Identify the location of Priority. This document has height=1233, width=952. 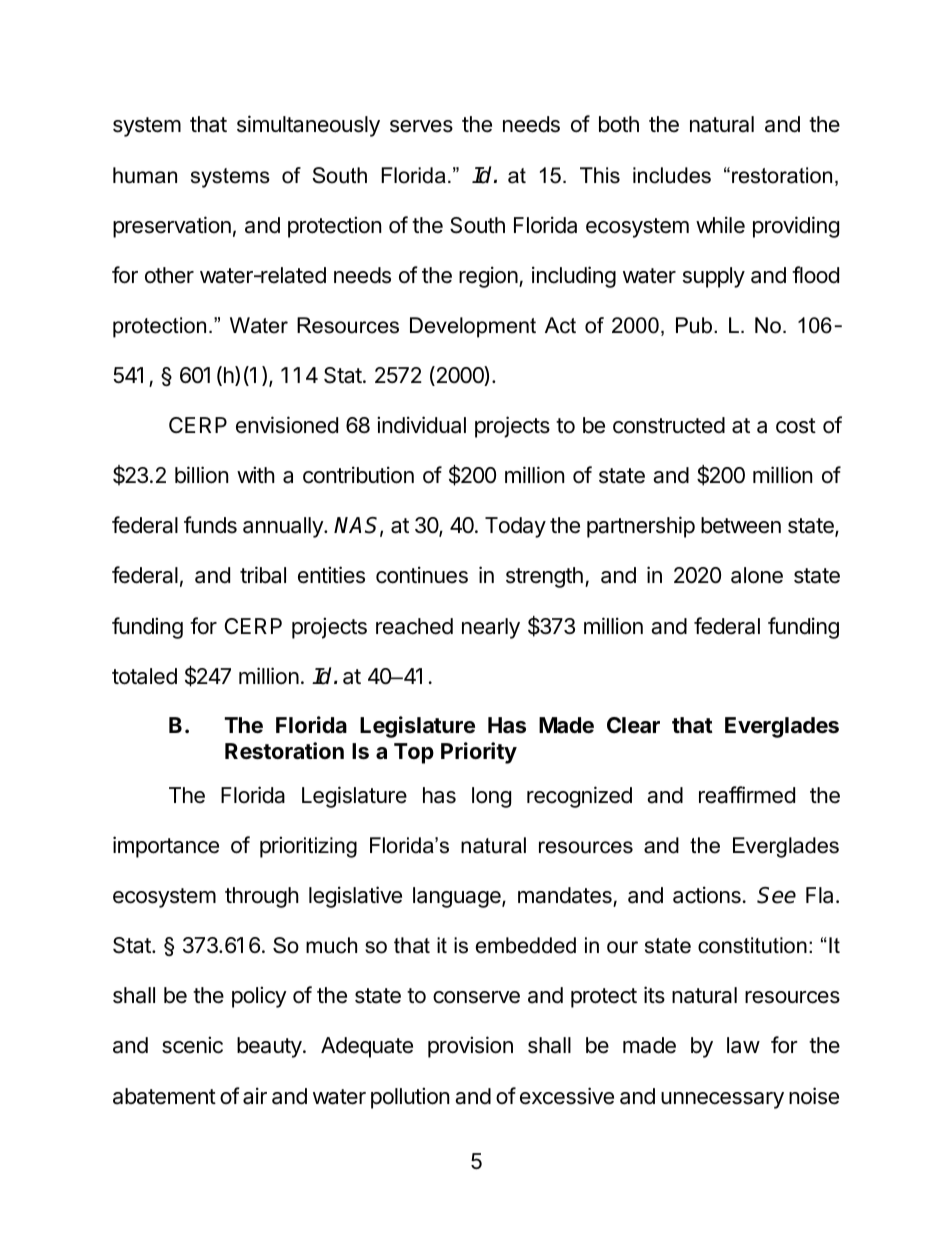
(479, 753).
